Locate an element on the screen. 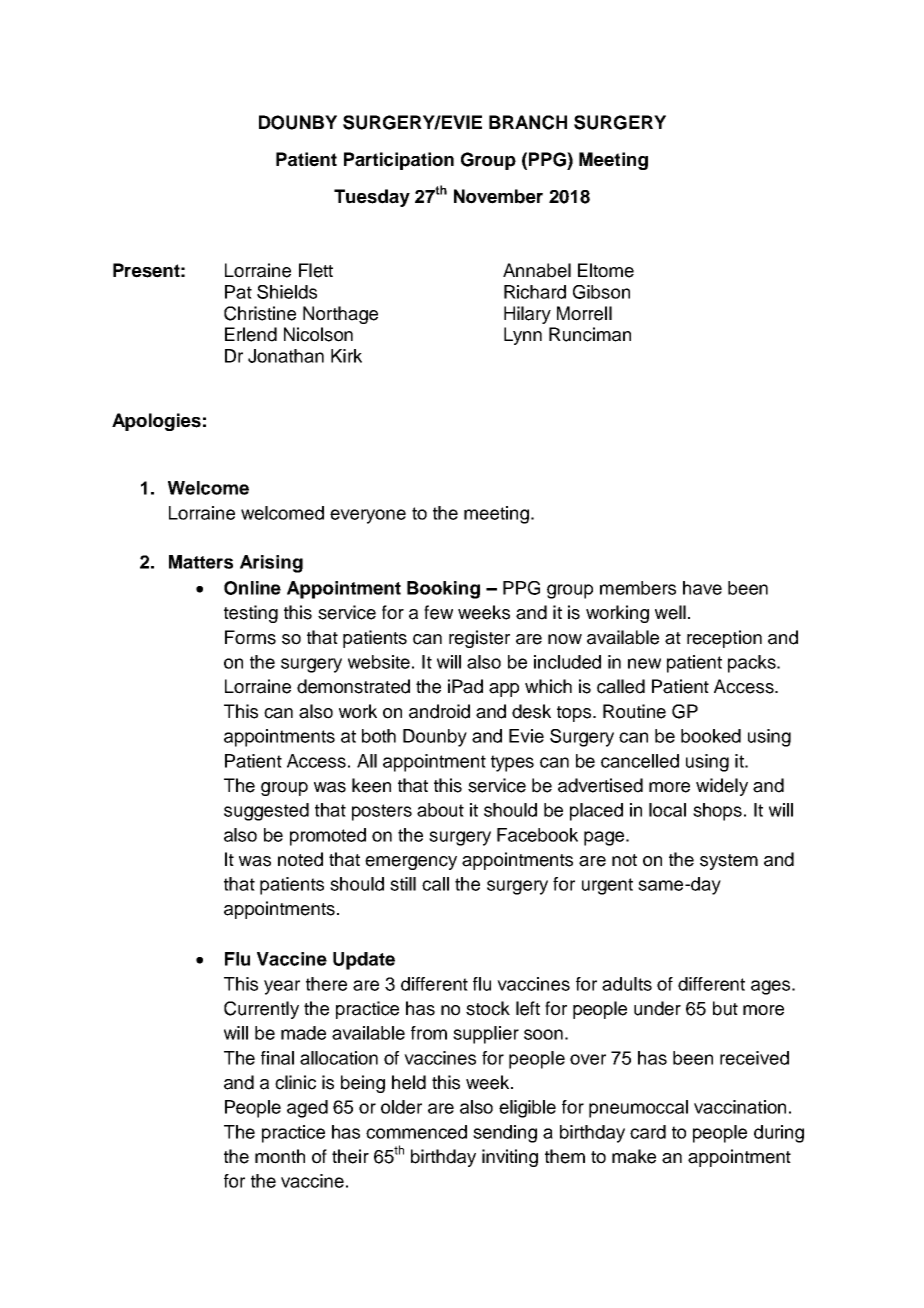 This screenshot has width=924, height=1308. reception is located at coordinates (724, 639).
